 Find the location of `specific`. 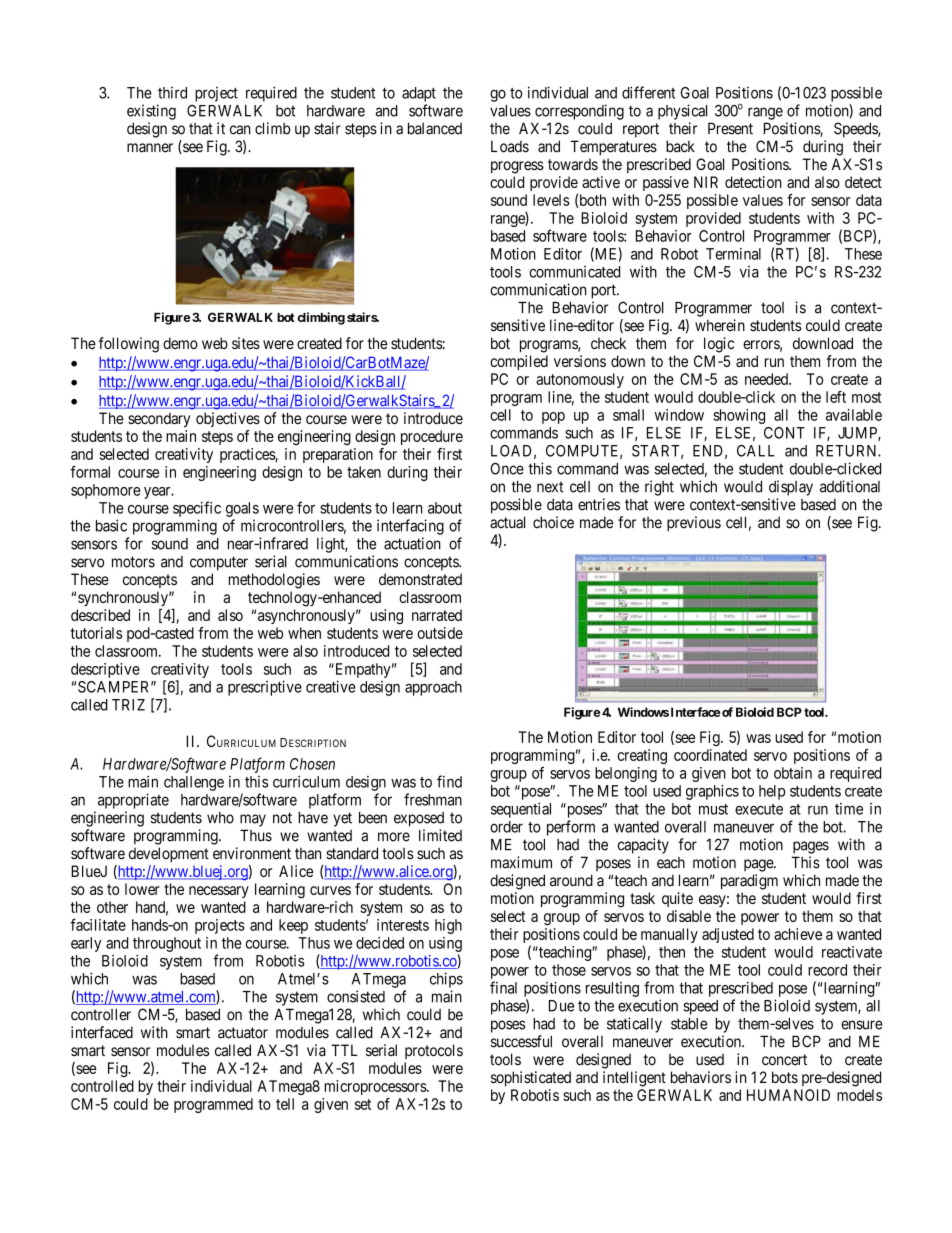

specific is located at coordinates (197, 509).
